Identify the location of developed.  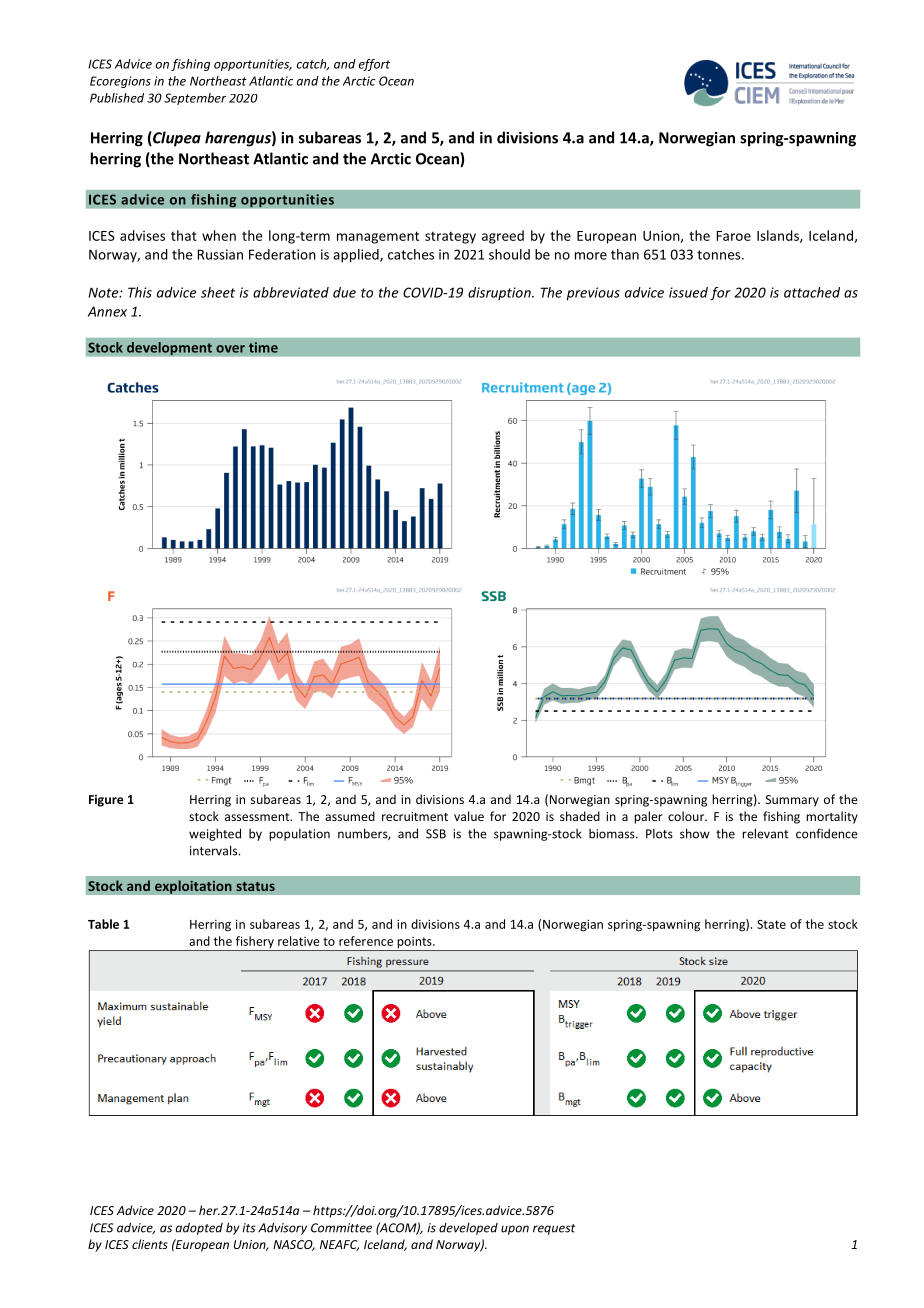
(468, 1229).
